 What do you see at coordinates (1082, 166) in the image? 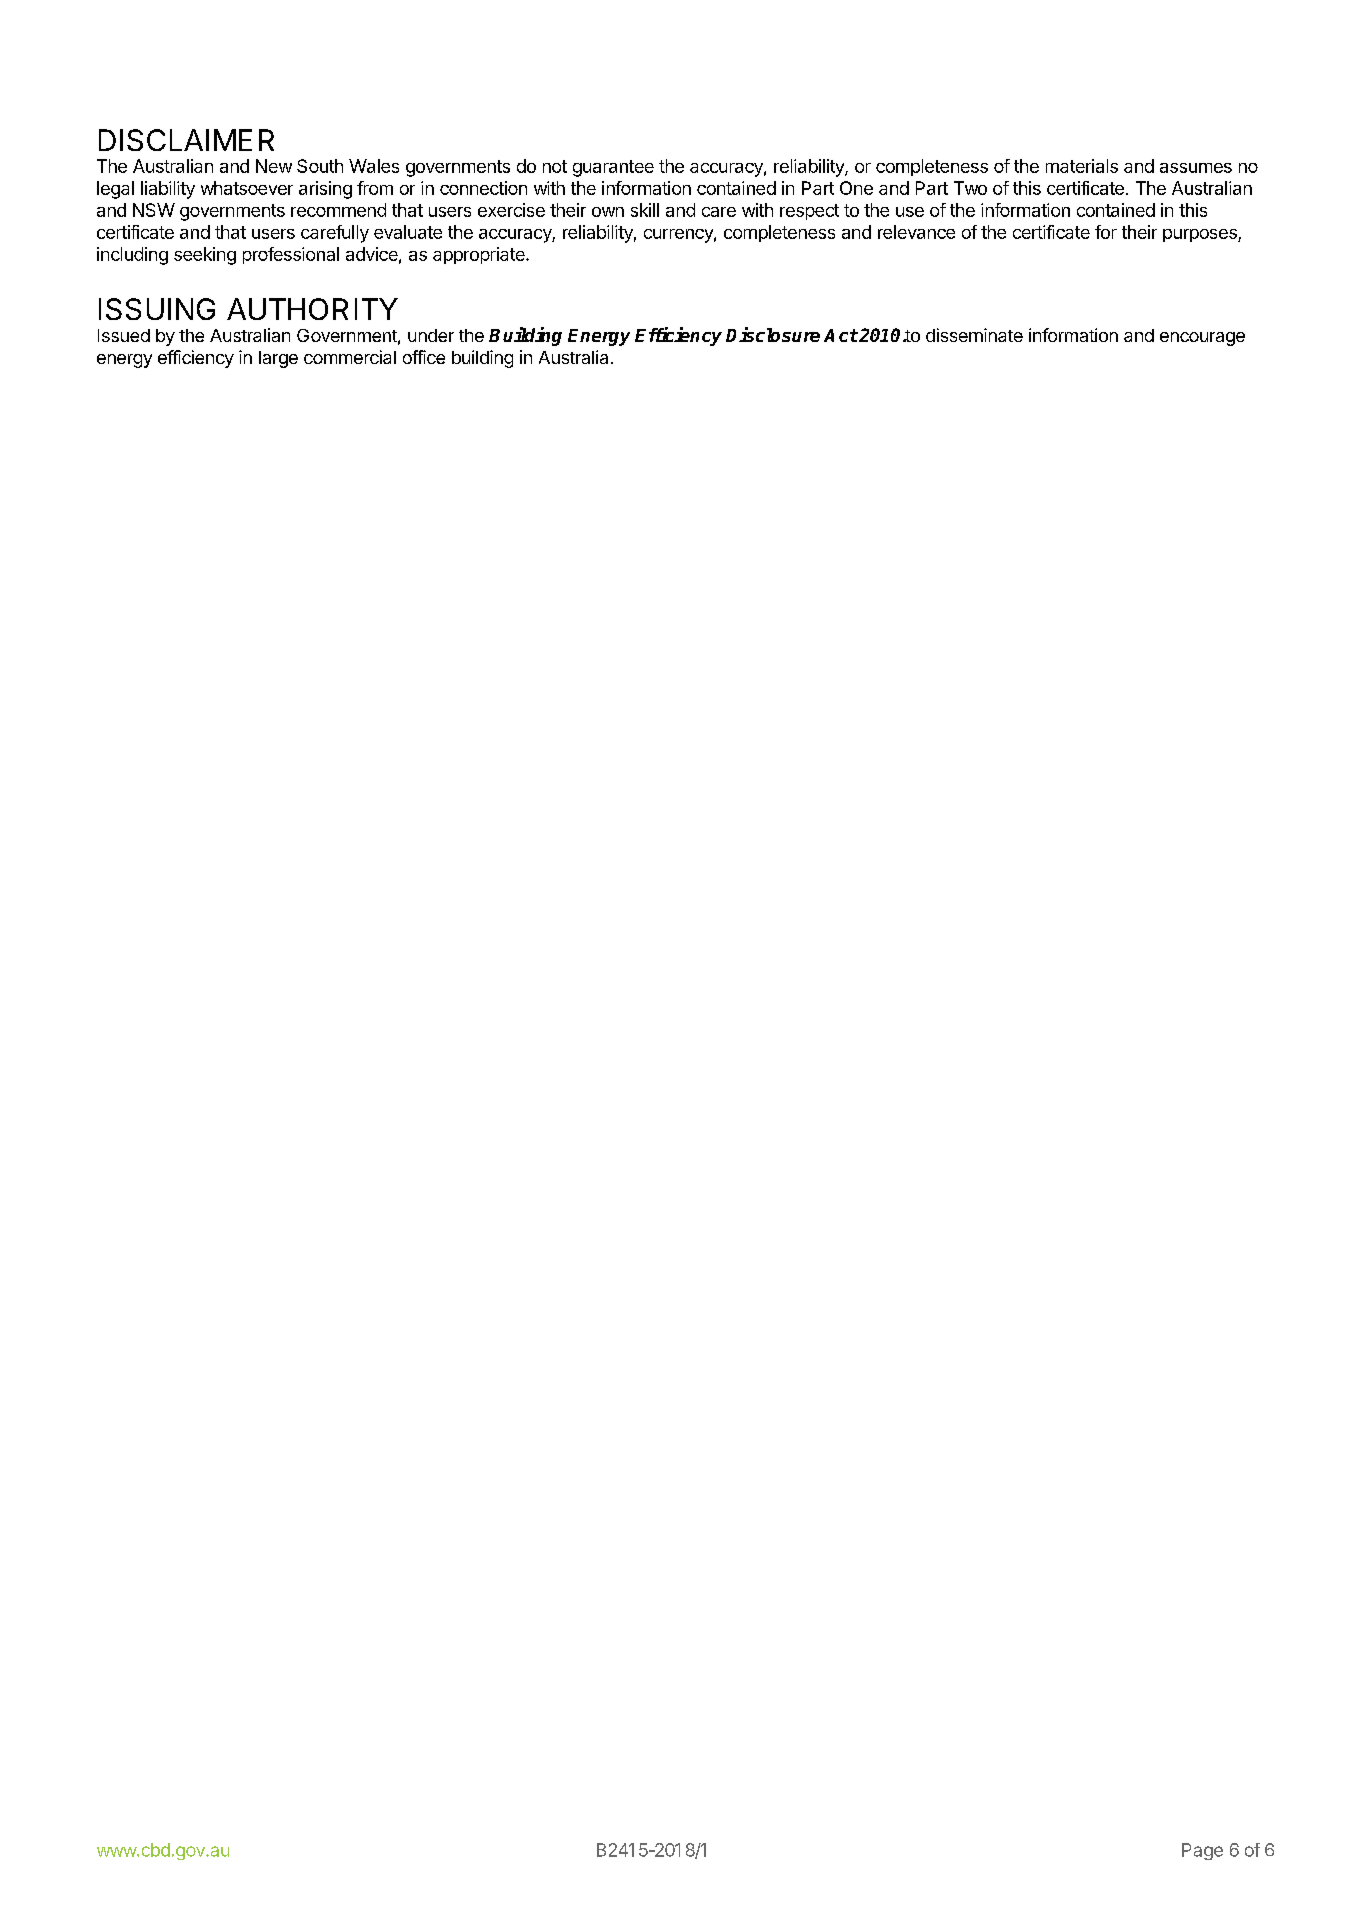
I see `materials` at bounding box center [1082, 166].
